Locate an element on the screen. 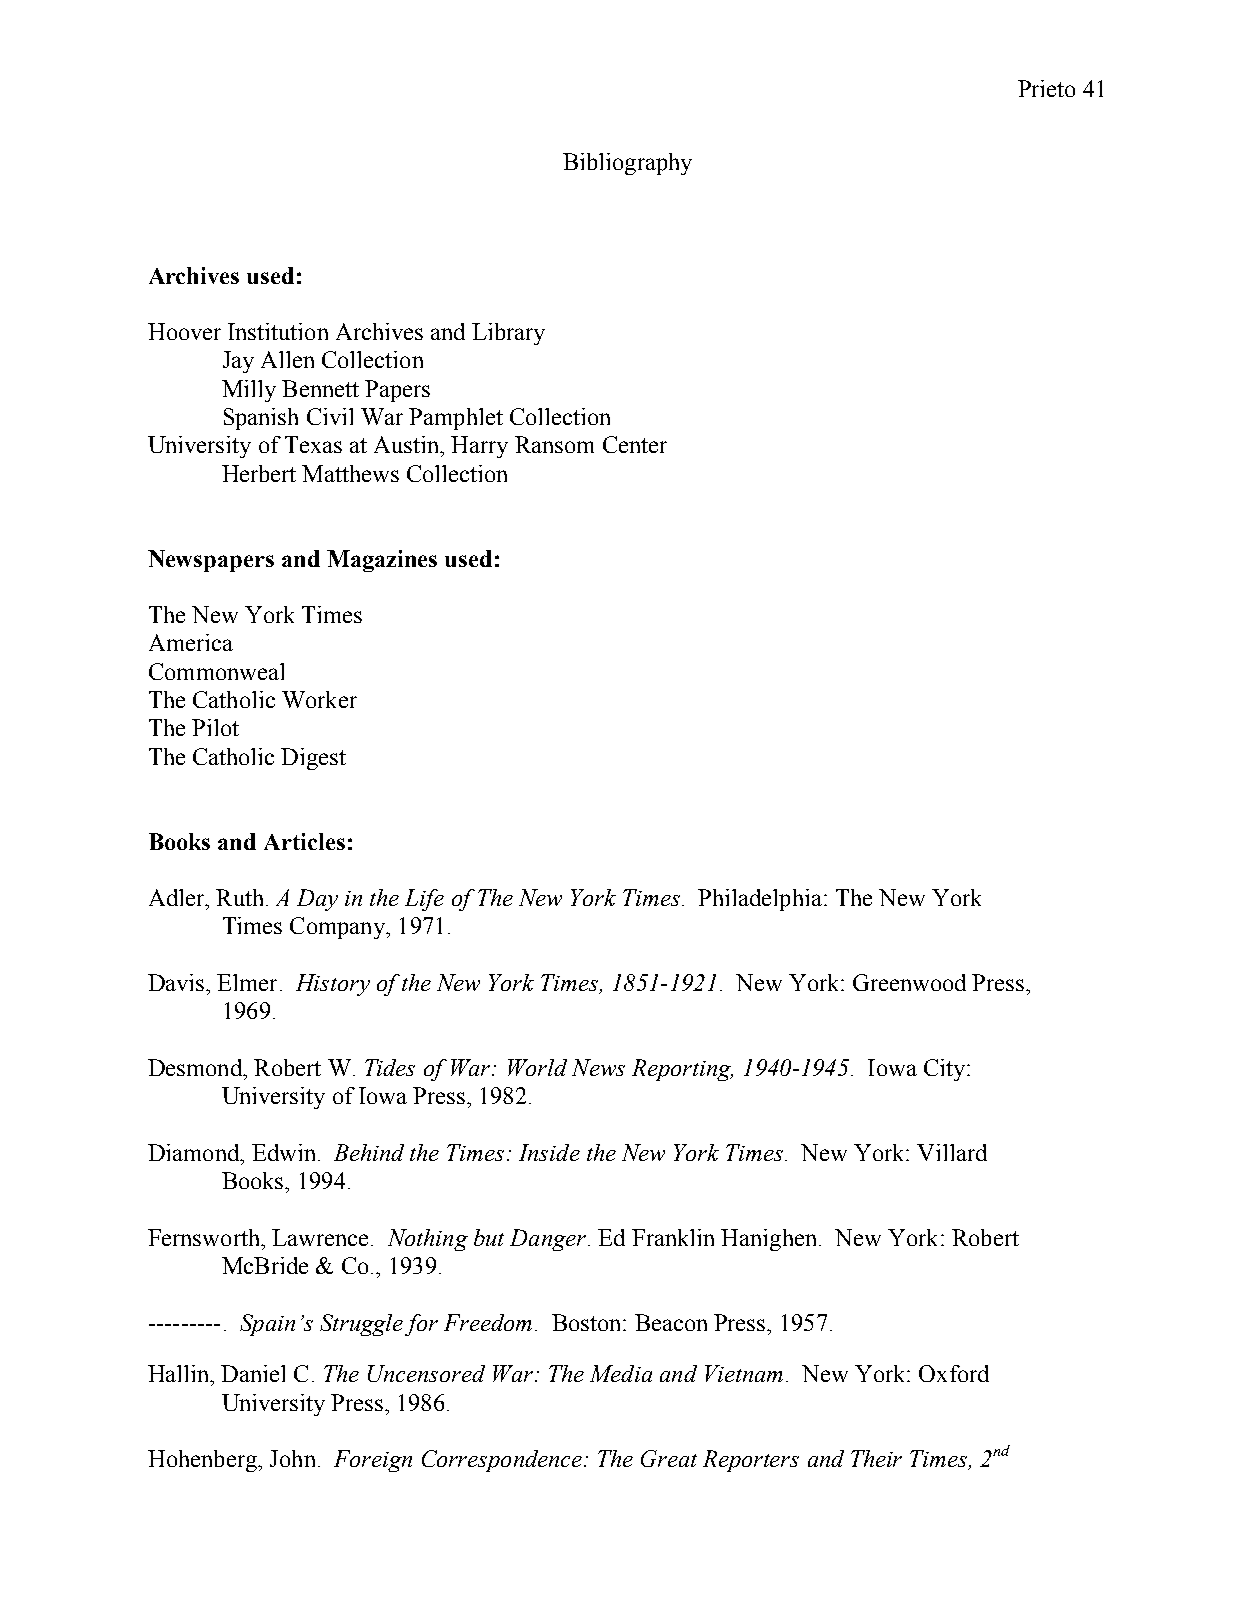 The image size is (1255, 1624). America is located at coordinates (191, 642).
